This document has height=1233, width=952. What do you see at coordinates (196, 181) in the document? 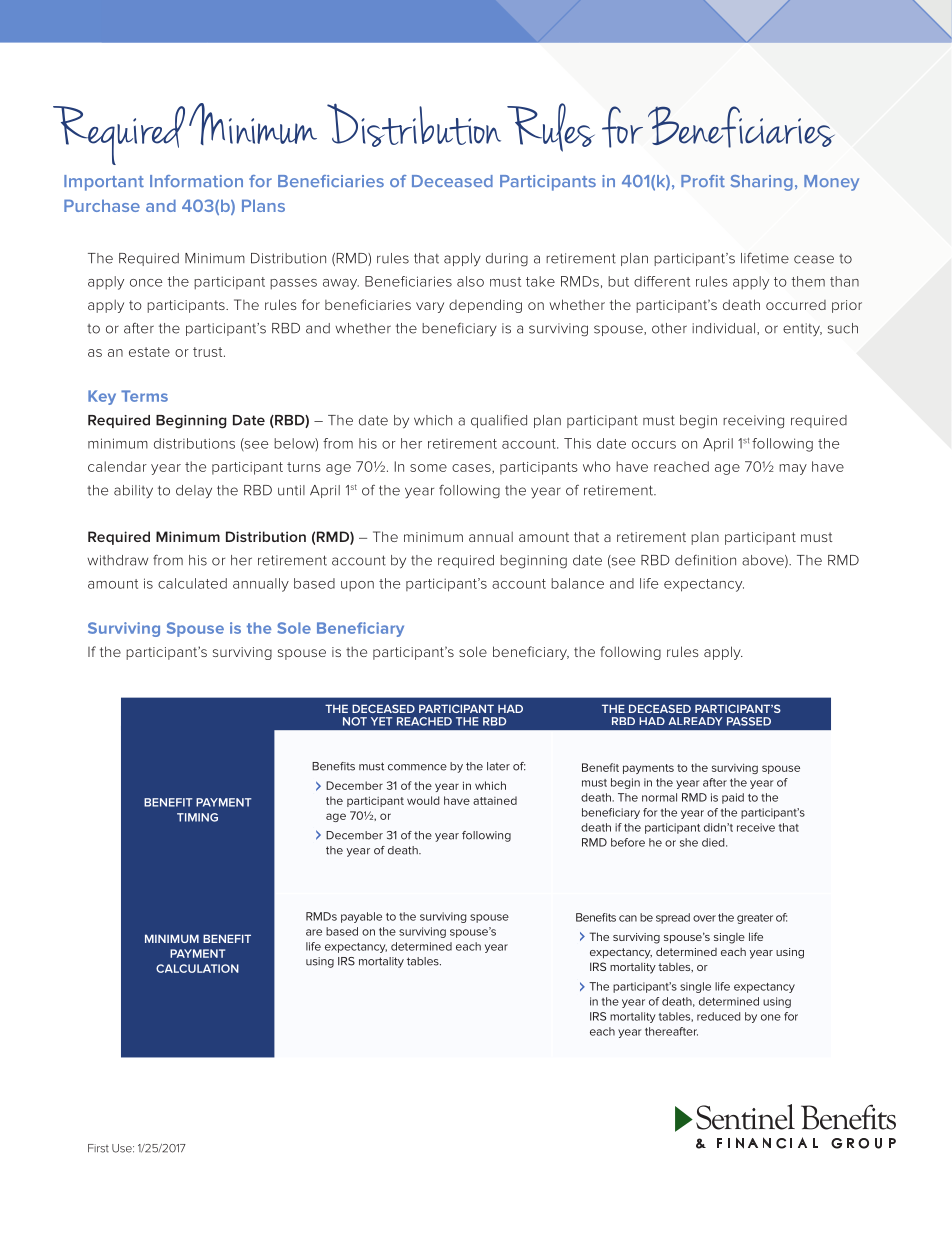
I see `Information` at bounding box center [196, 181].
